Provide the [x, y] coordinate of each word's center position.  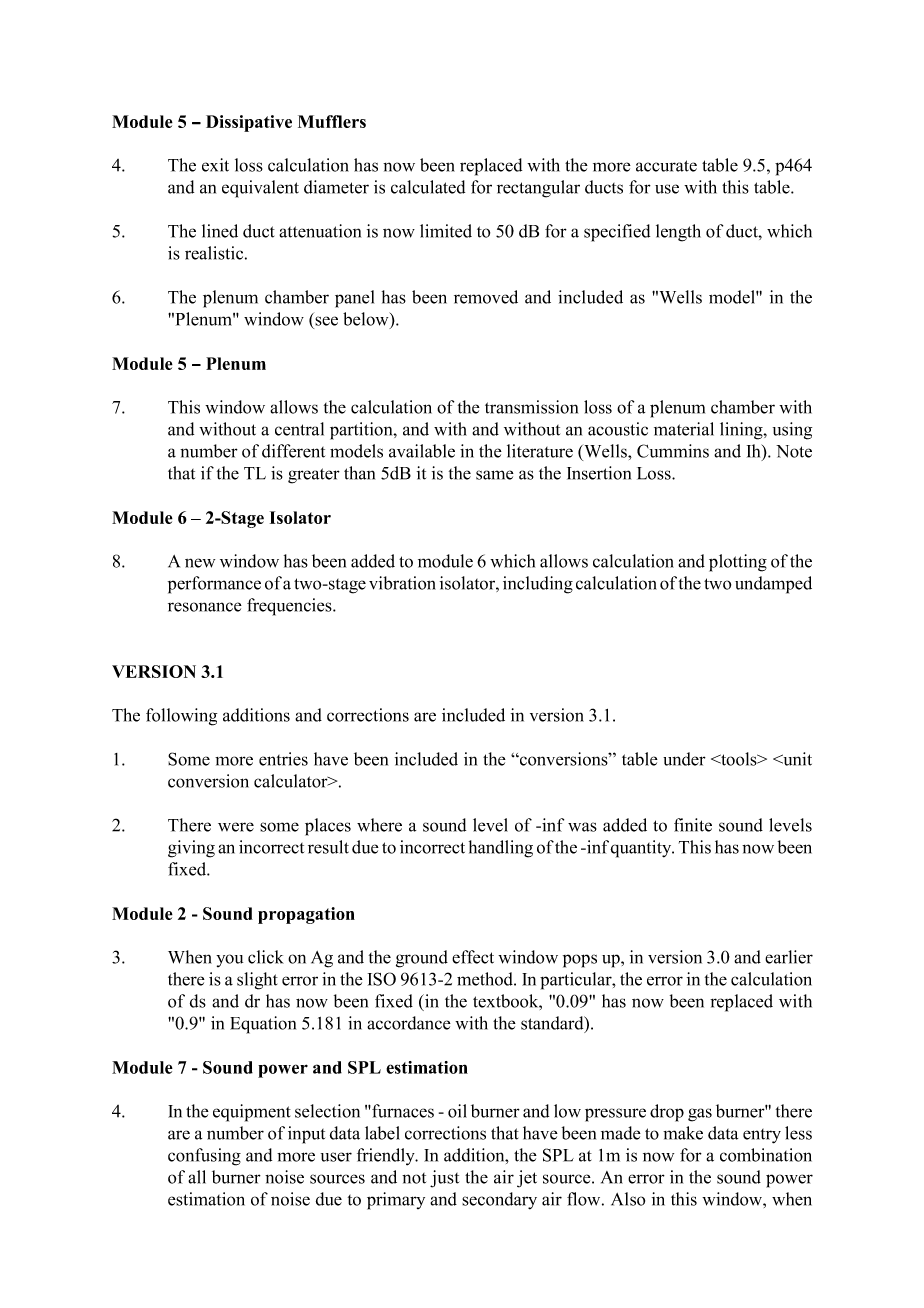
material [684, 429]
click [266, 957]
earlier [789, 957]
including [538, 585]
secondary [499, 1201]
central [299, 429]
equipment [252, 1113]
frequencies [290, 607]
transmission [531, 407]
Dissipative [249, 123]
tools [739, 759]
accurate [666, 166]
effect [473, 957]
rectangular [538, 189]
